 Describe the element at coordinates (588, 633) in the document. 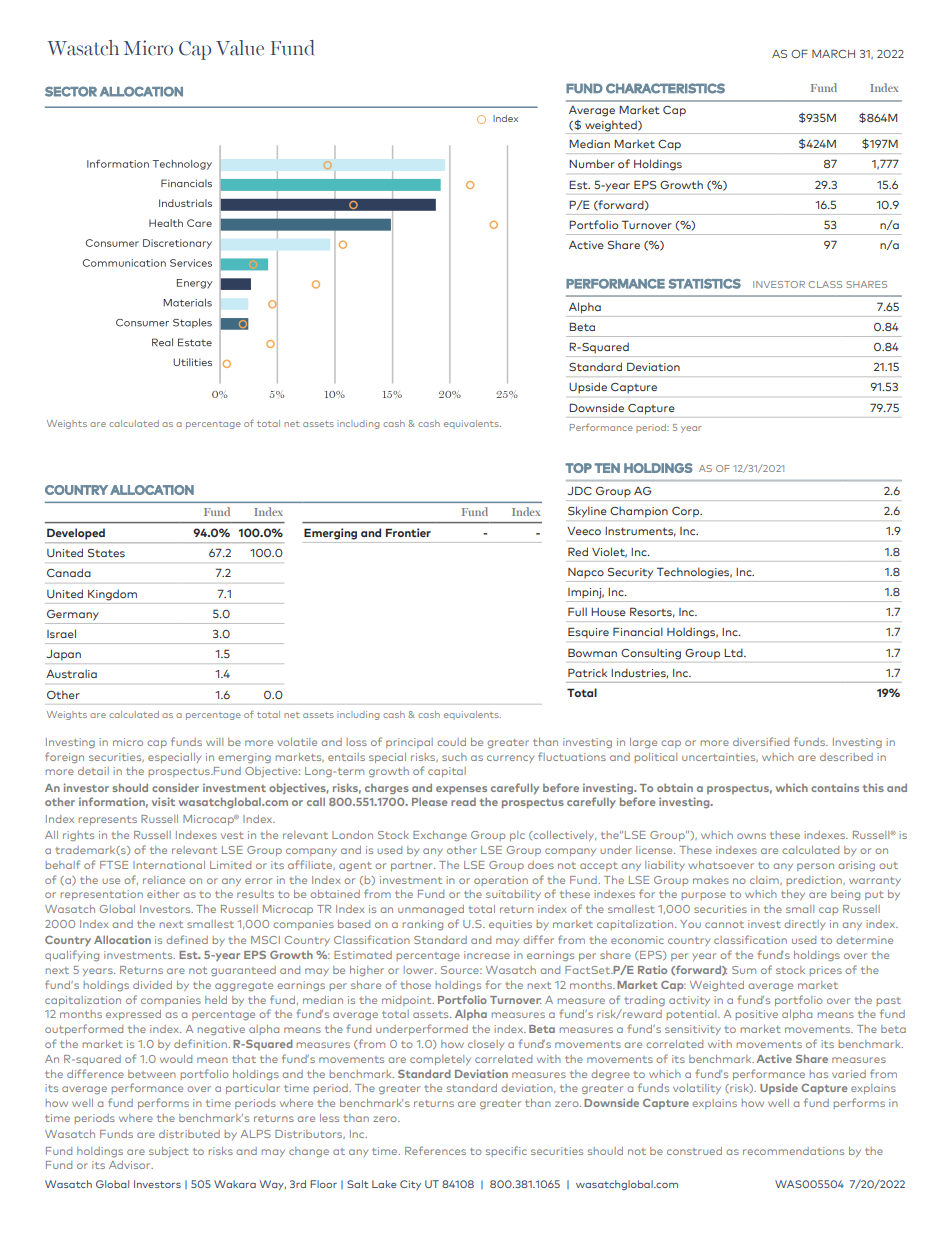

I see `Esquire` at that location.
